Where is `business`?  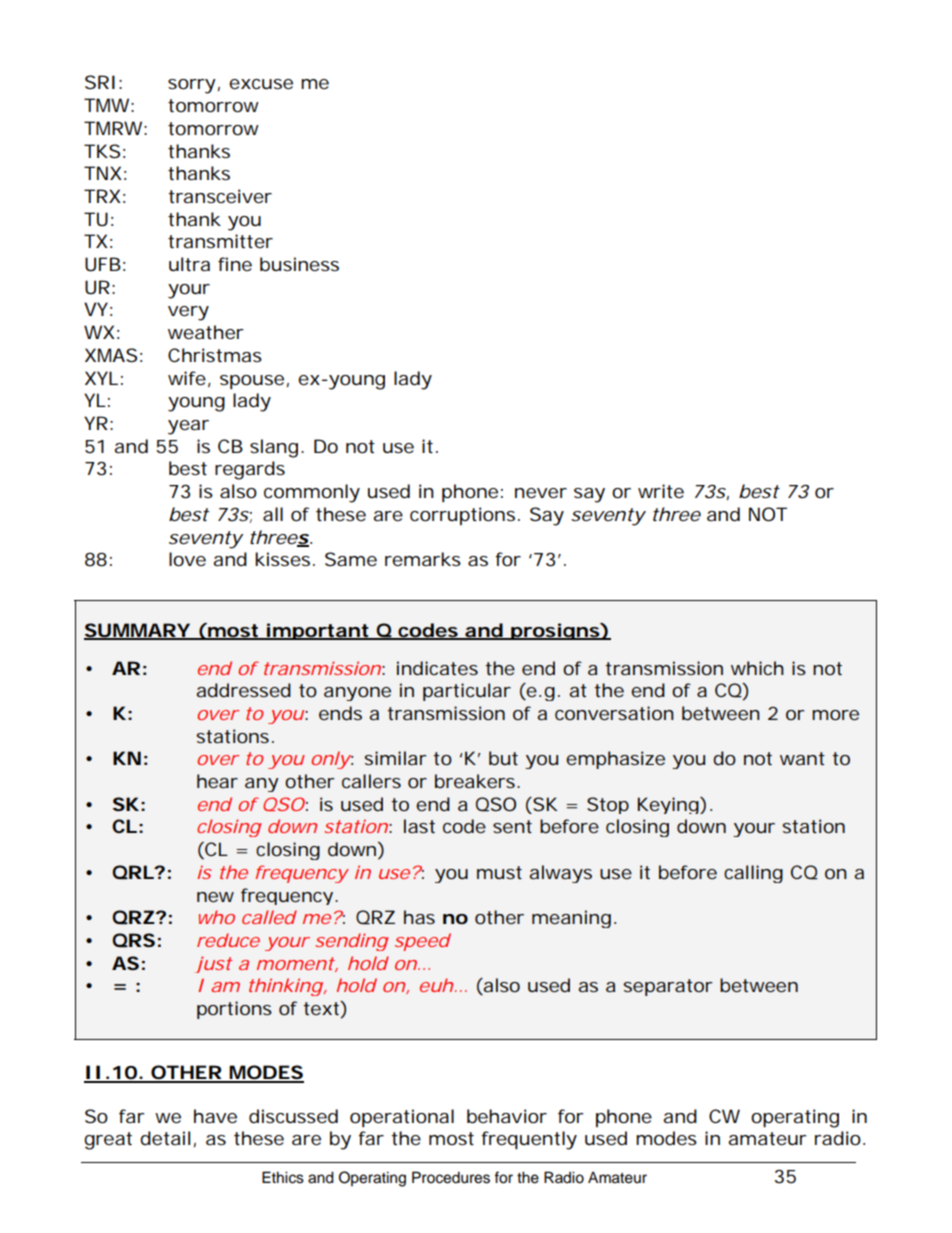 business is located at coordinates (299, 264).
